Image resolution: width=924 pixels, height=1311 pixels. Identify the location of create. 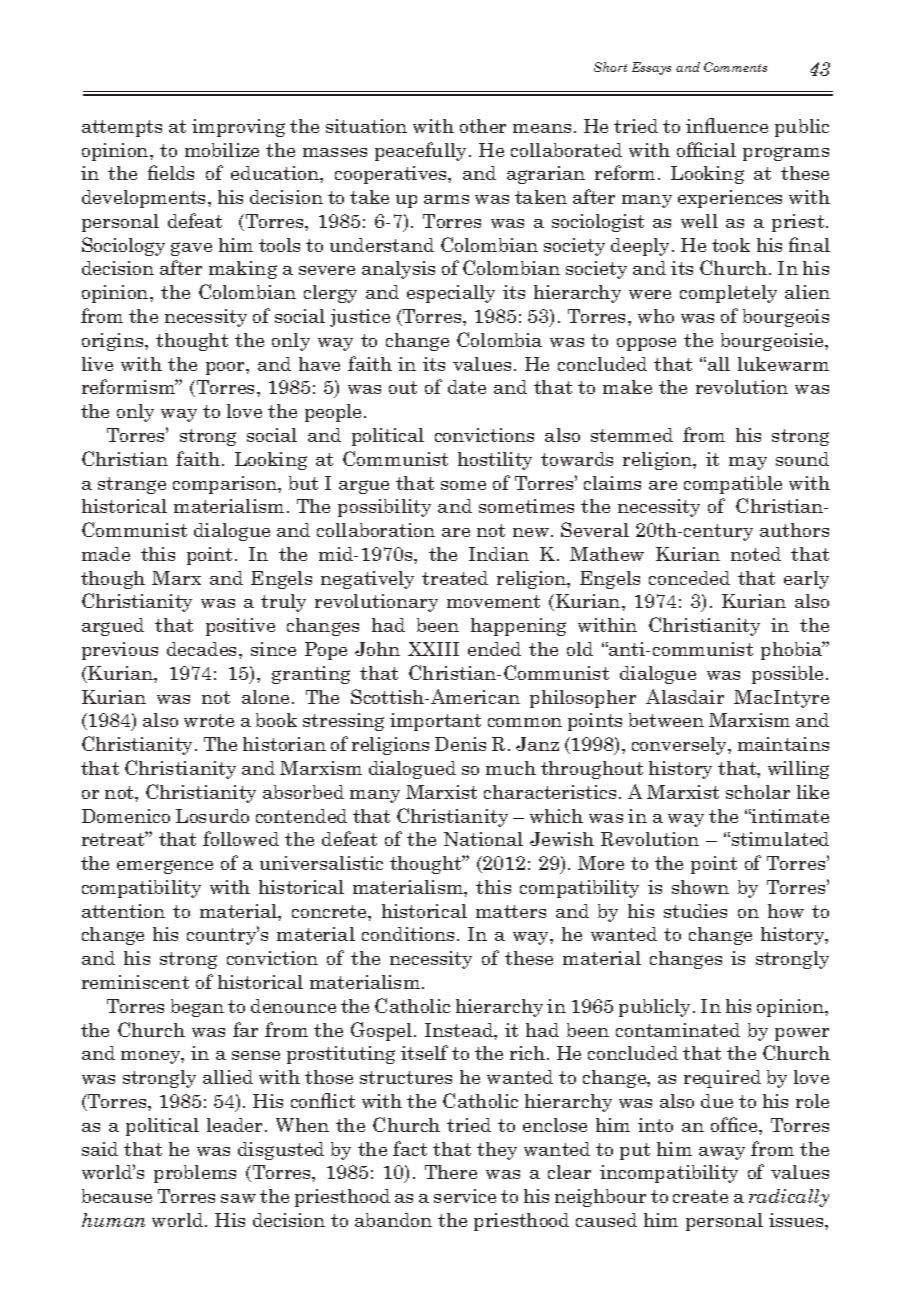
(700, 1196).
